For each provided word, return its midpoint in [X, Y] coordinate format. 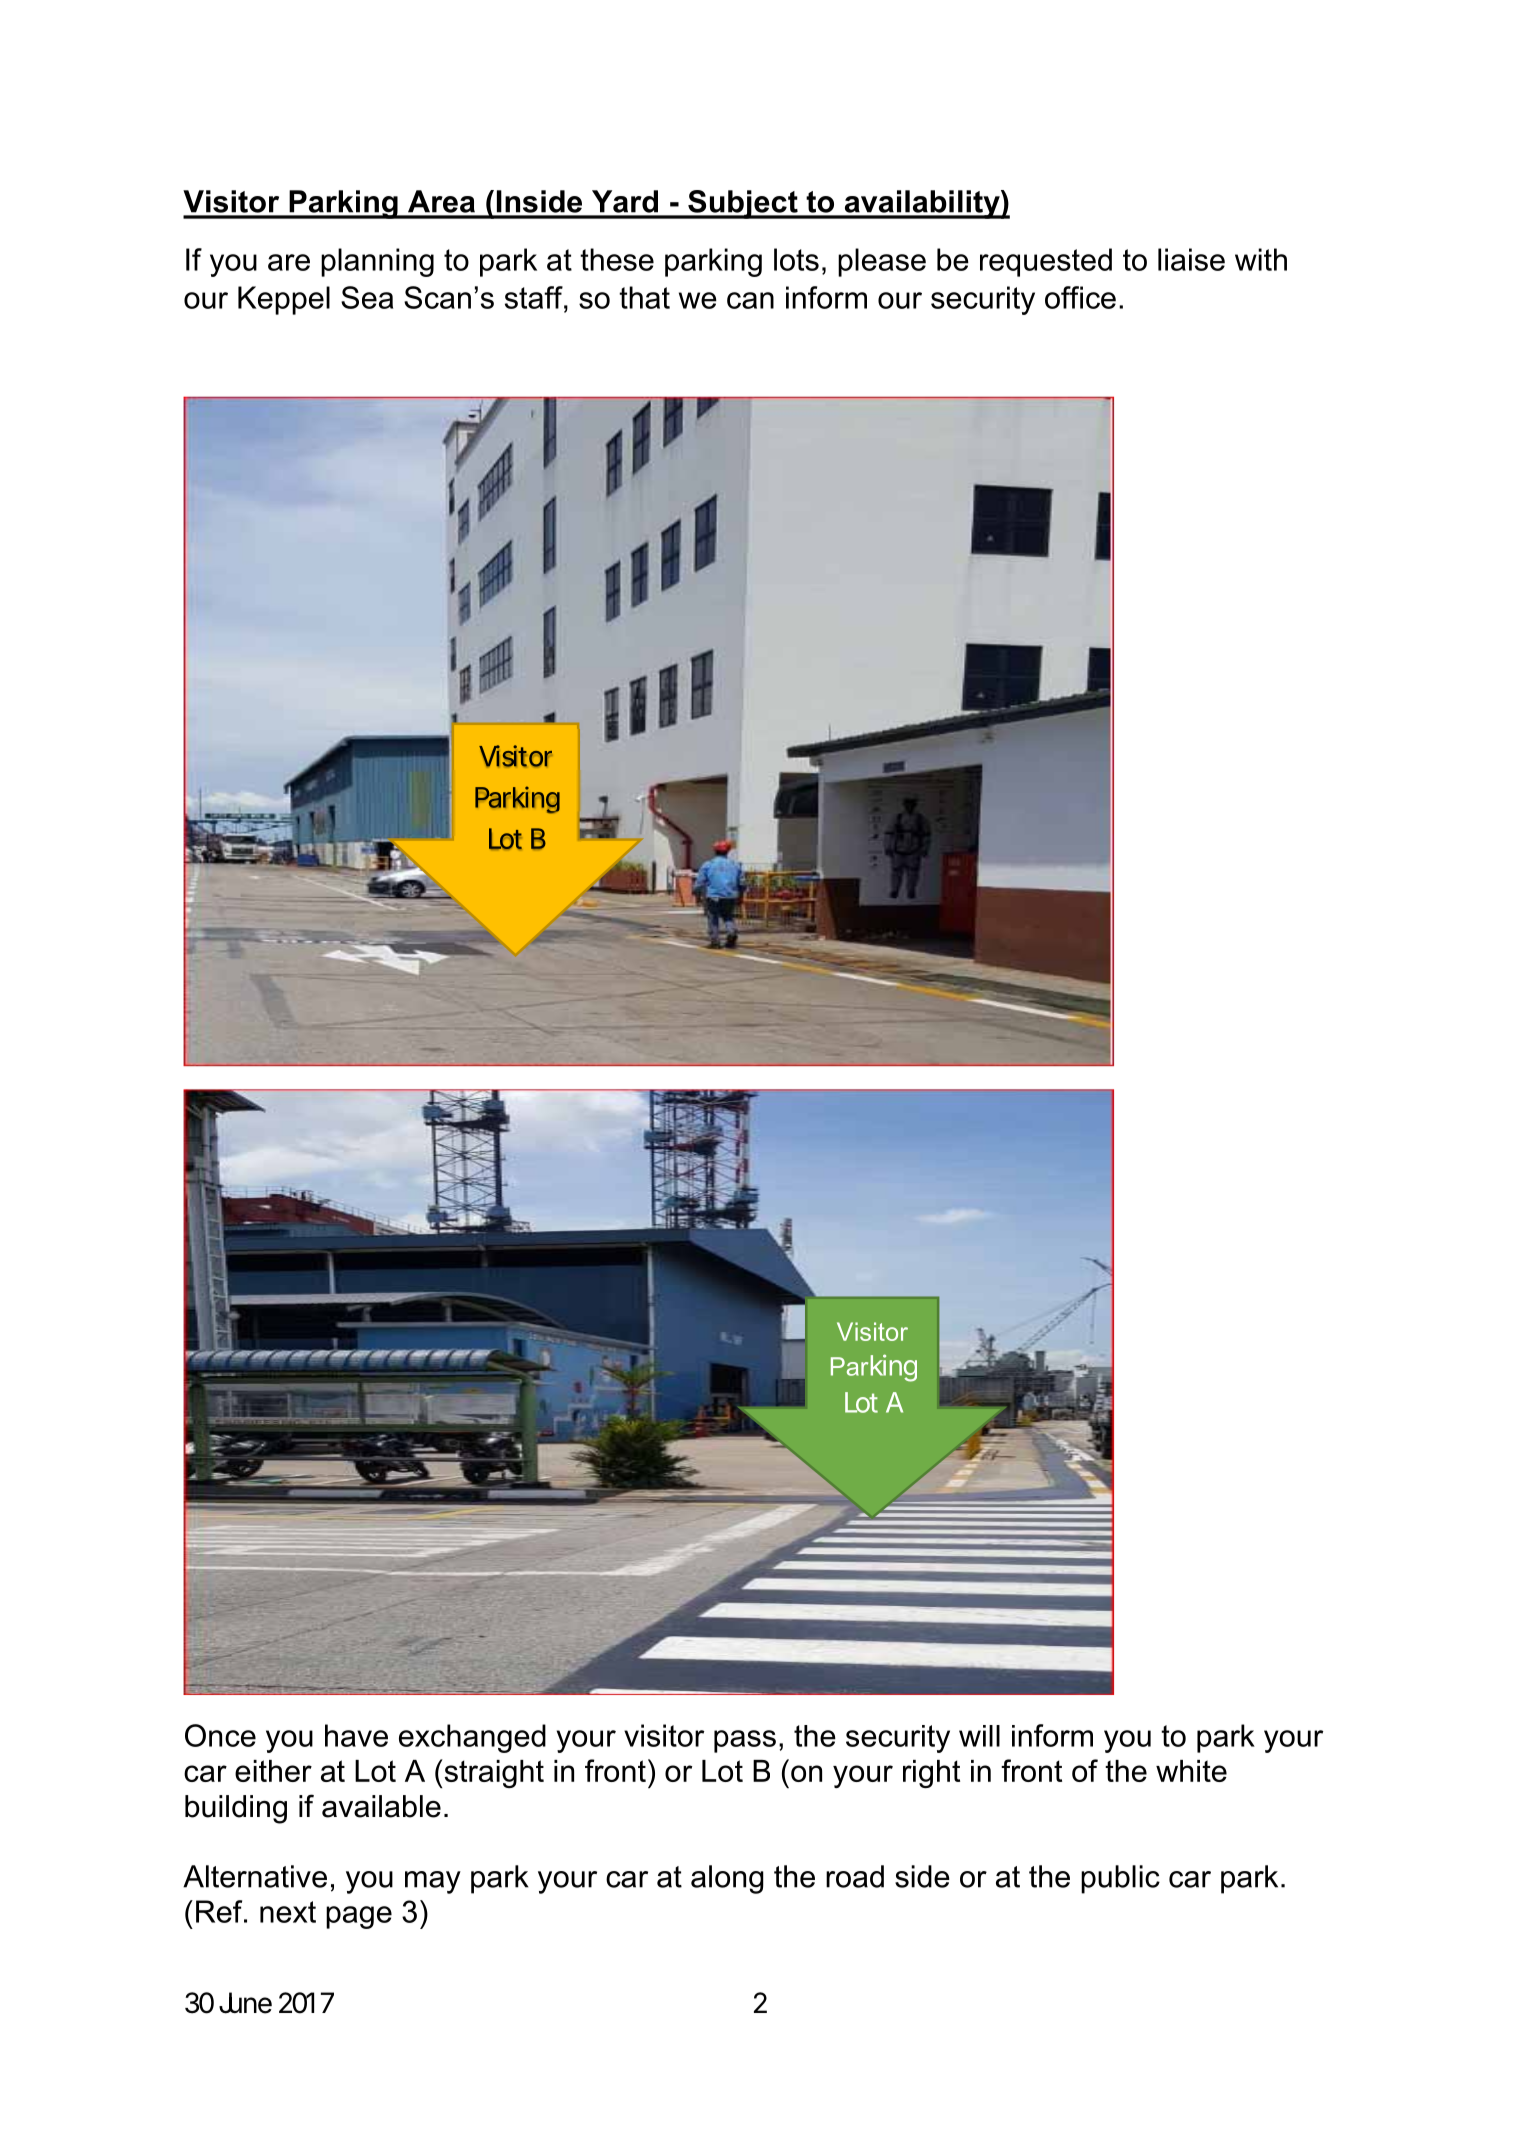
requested [1046, 262]
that [644, 297]
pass [745, 1741]
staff [535, 297]
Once [220, 1735]
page [359, 1917]
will [979, 1736]
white [1191, 1771]
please [882, 262]
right [931, 1774]
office [1080, 297]
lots [796, 259]
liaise [1191, 259]
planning [377, 262]
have [356, 1735]
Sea [367, 297]
